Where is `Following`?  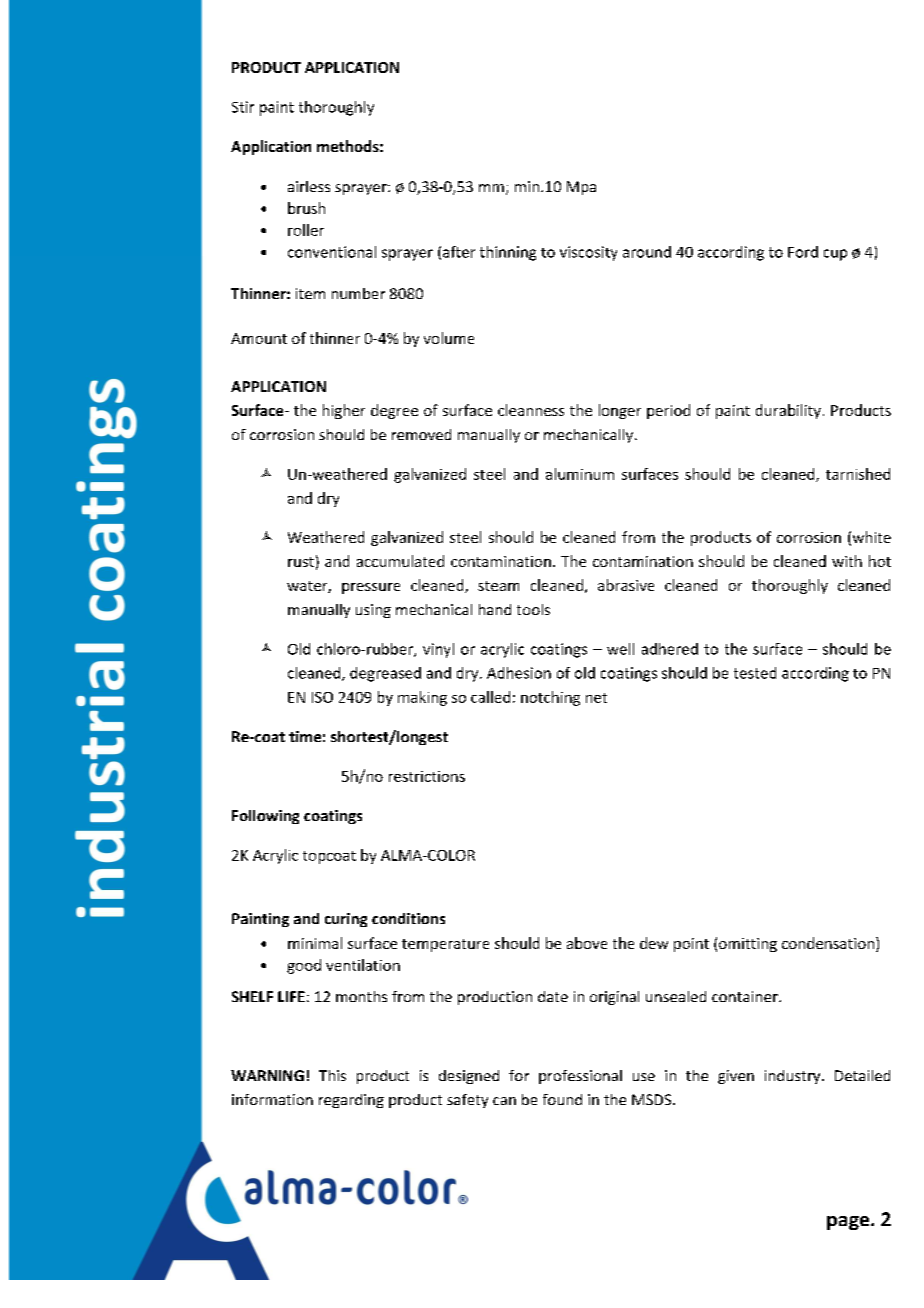 Following is located at coordinates (265, 817).
